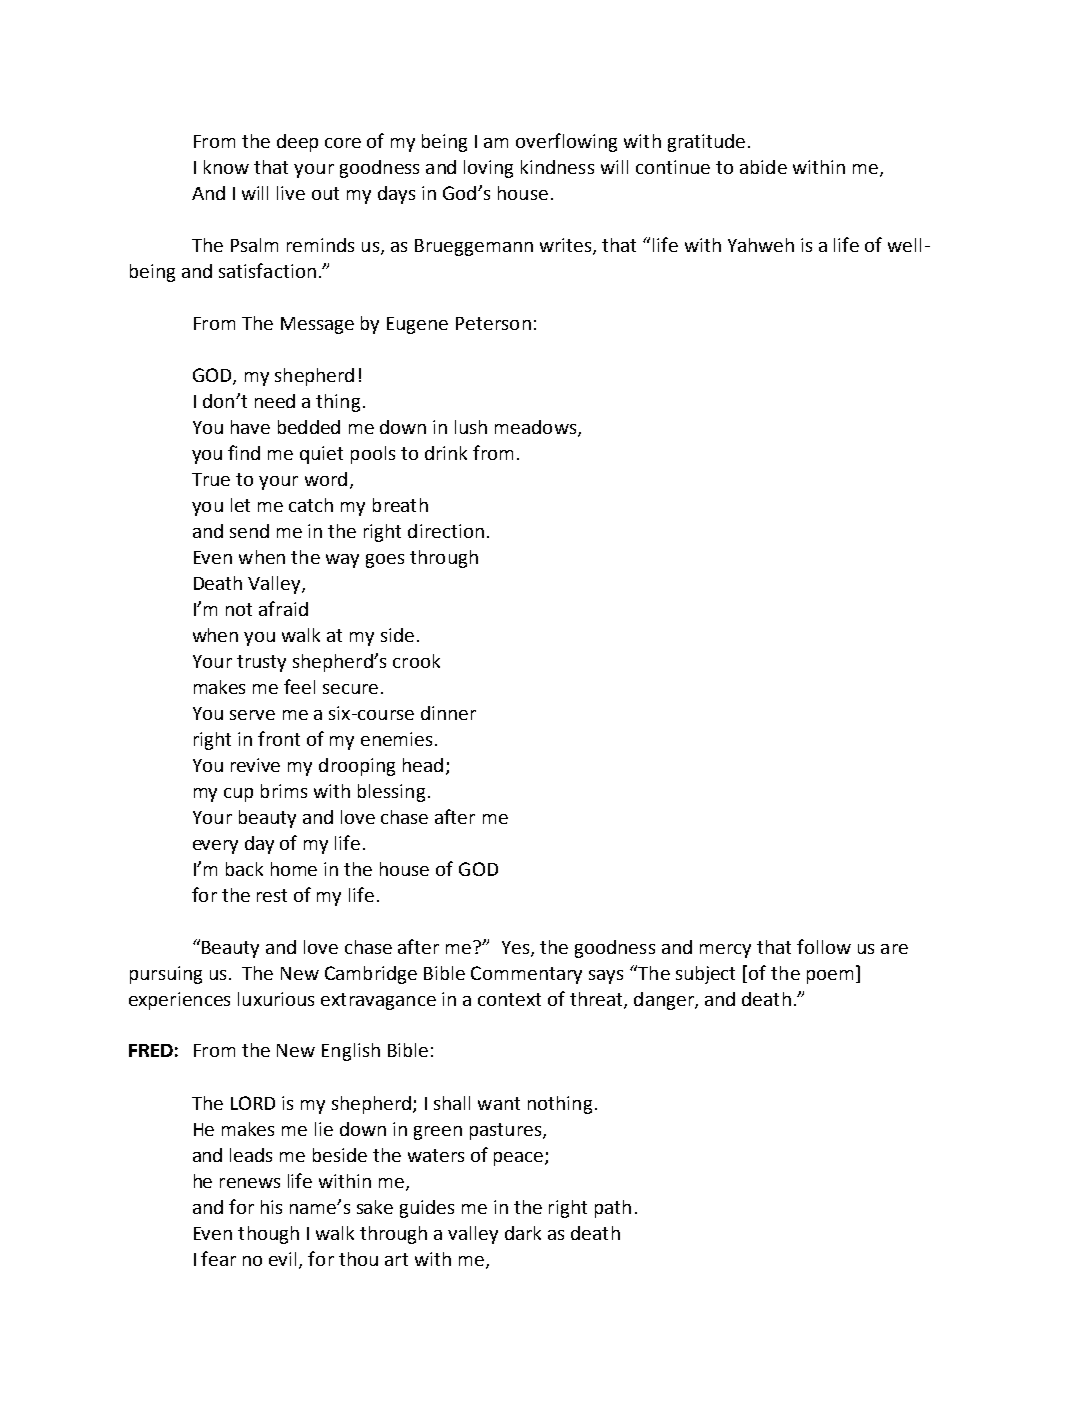 This page has width=1086, height=1405. I want to click on his, so click(271, 1207).
